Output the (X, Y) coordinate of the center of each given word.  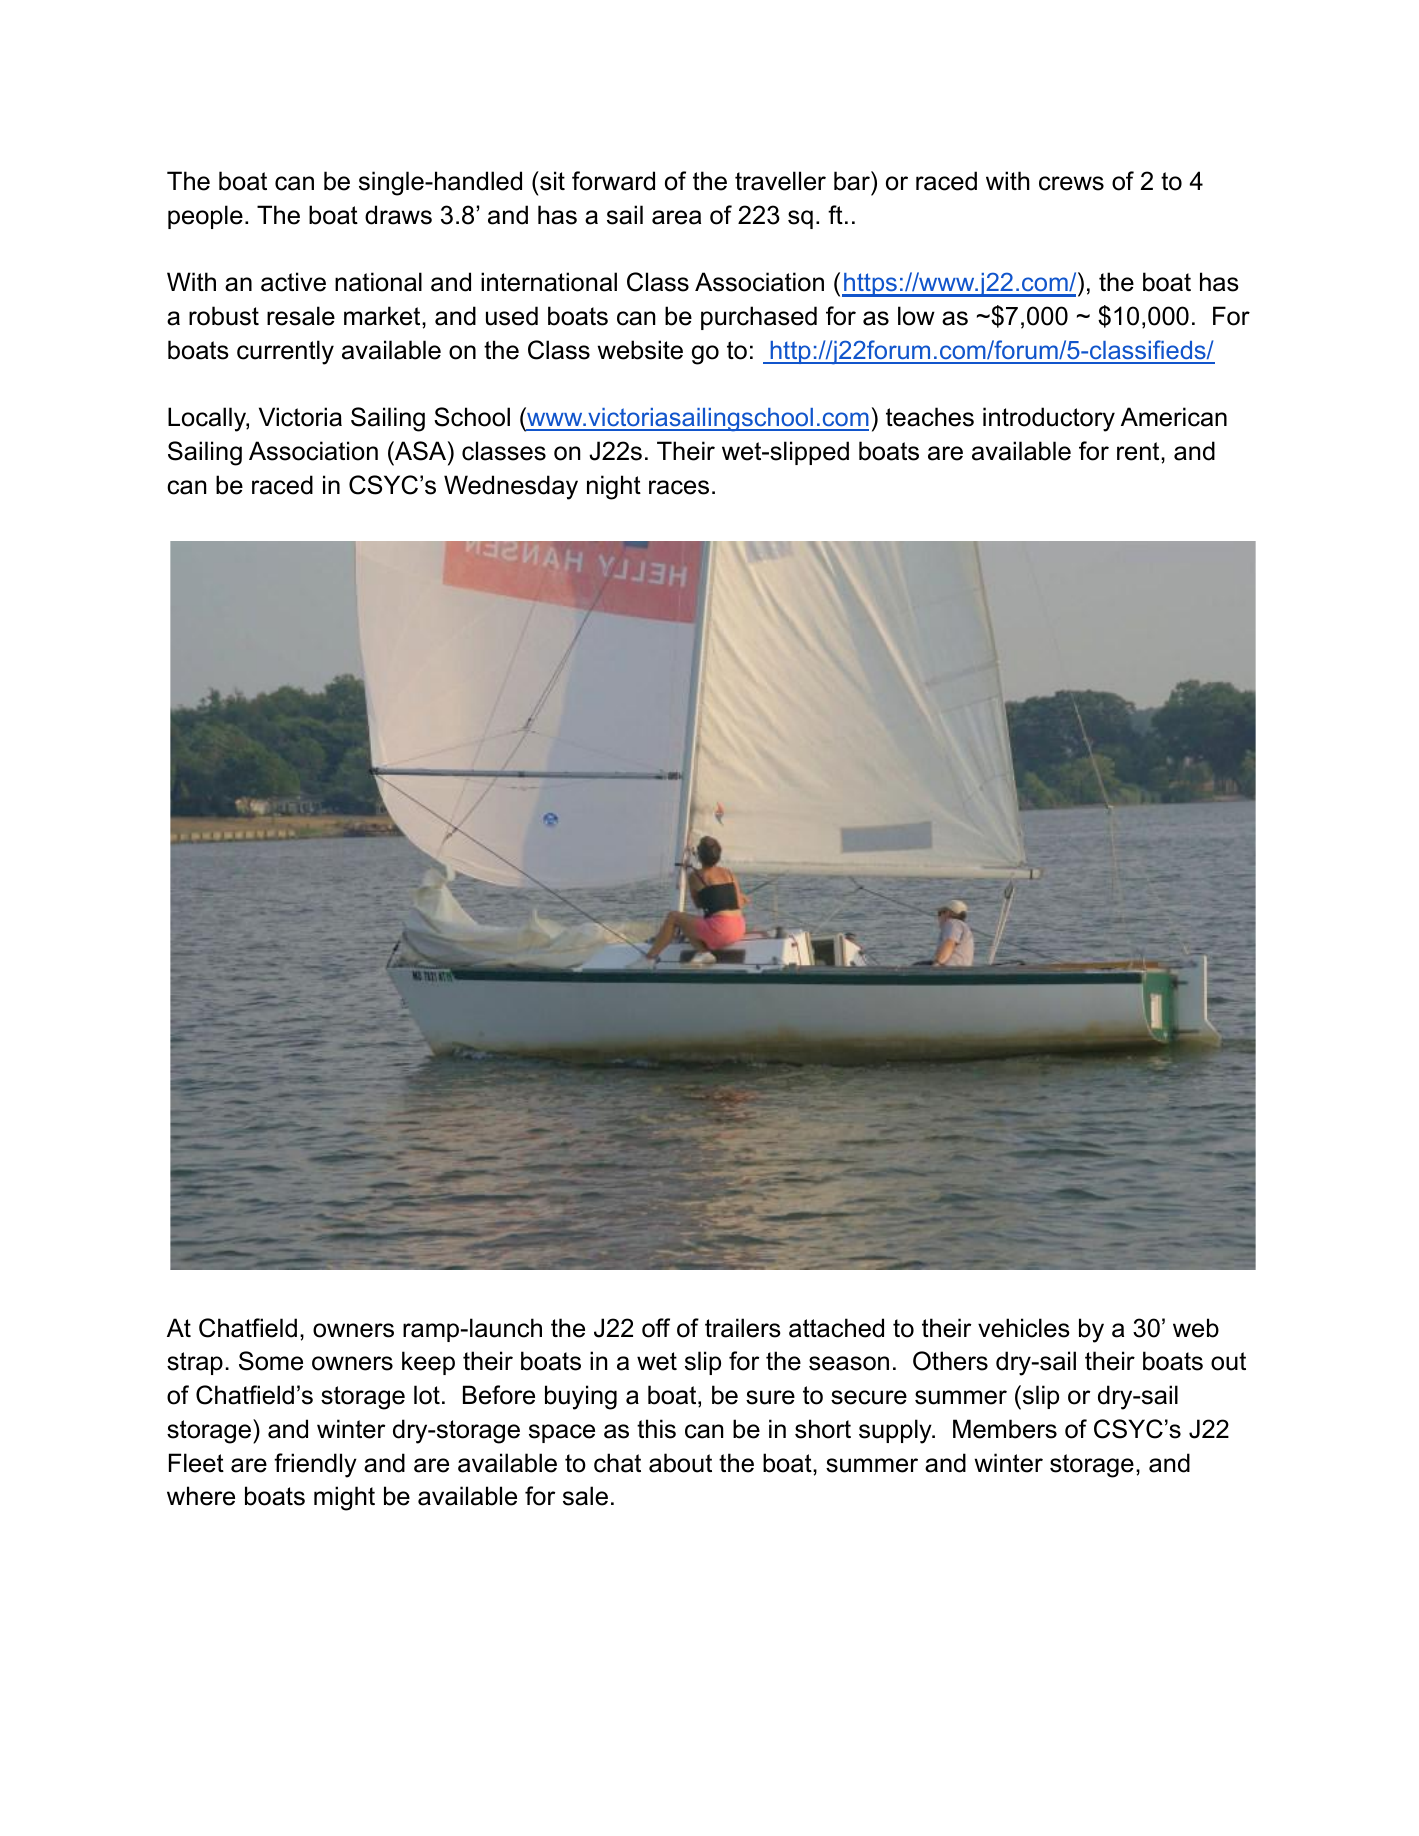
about (680, 1463)
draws (398, 215)
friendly (315, 1465)
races (679, 487)
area (676, 217)
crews (1071, 183)
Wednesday (511, 487)
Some (271, 1361)
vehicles (1024, 1328)
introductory (1049, 419)
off (656, 1328)
